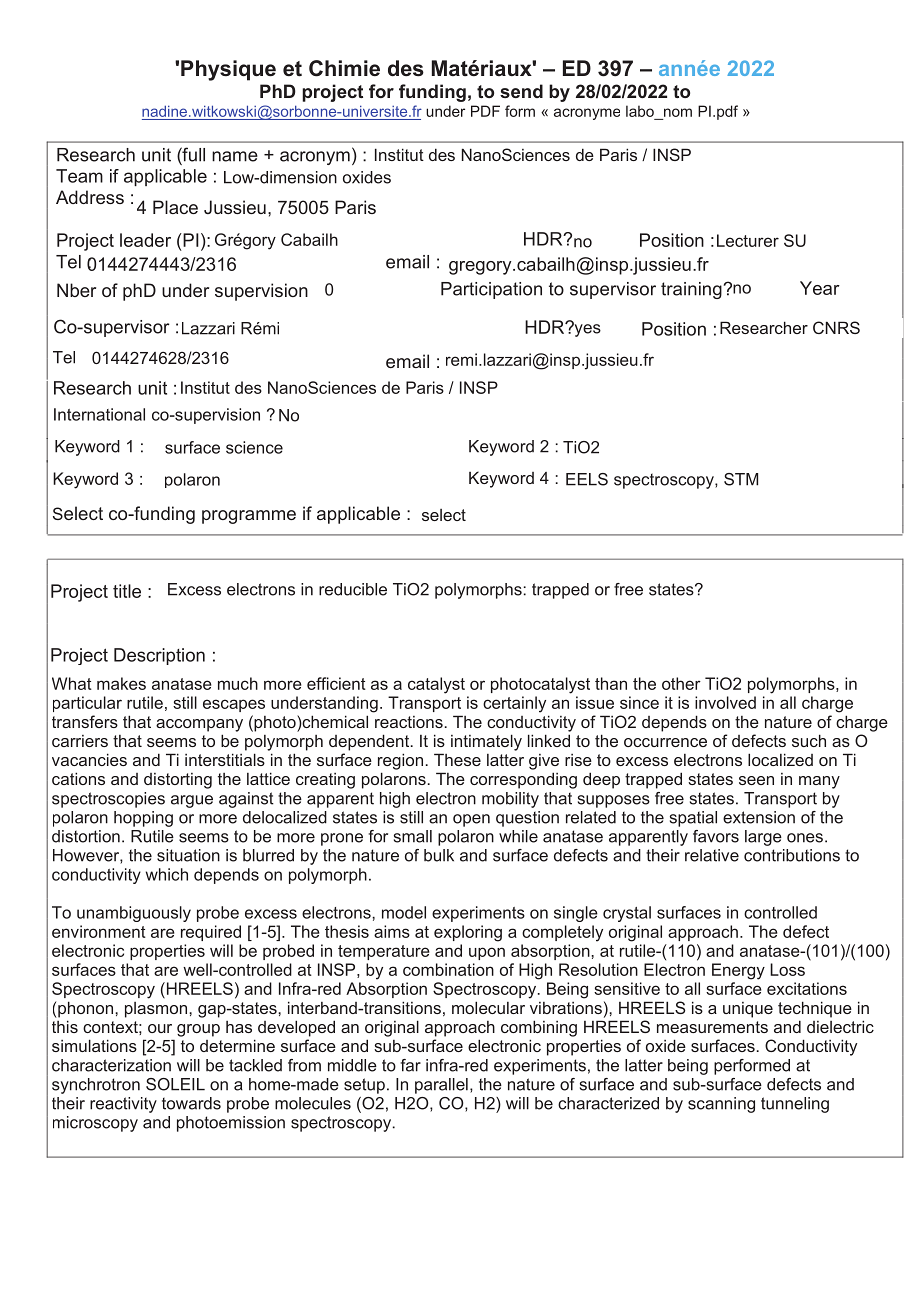 The height and width of the document is (1308, 924). Describe the element at coordinates (353, 589) in the document. I see `reducible` at that location.
